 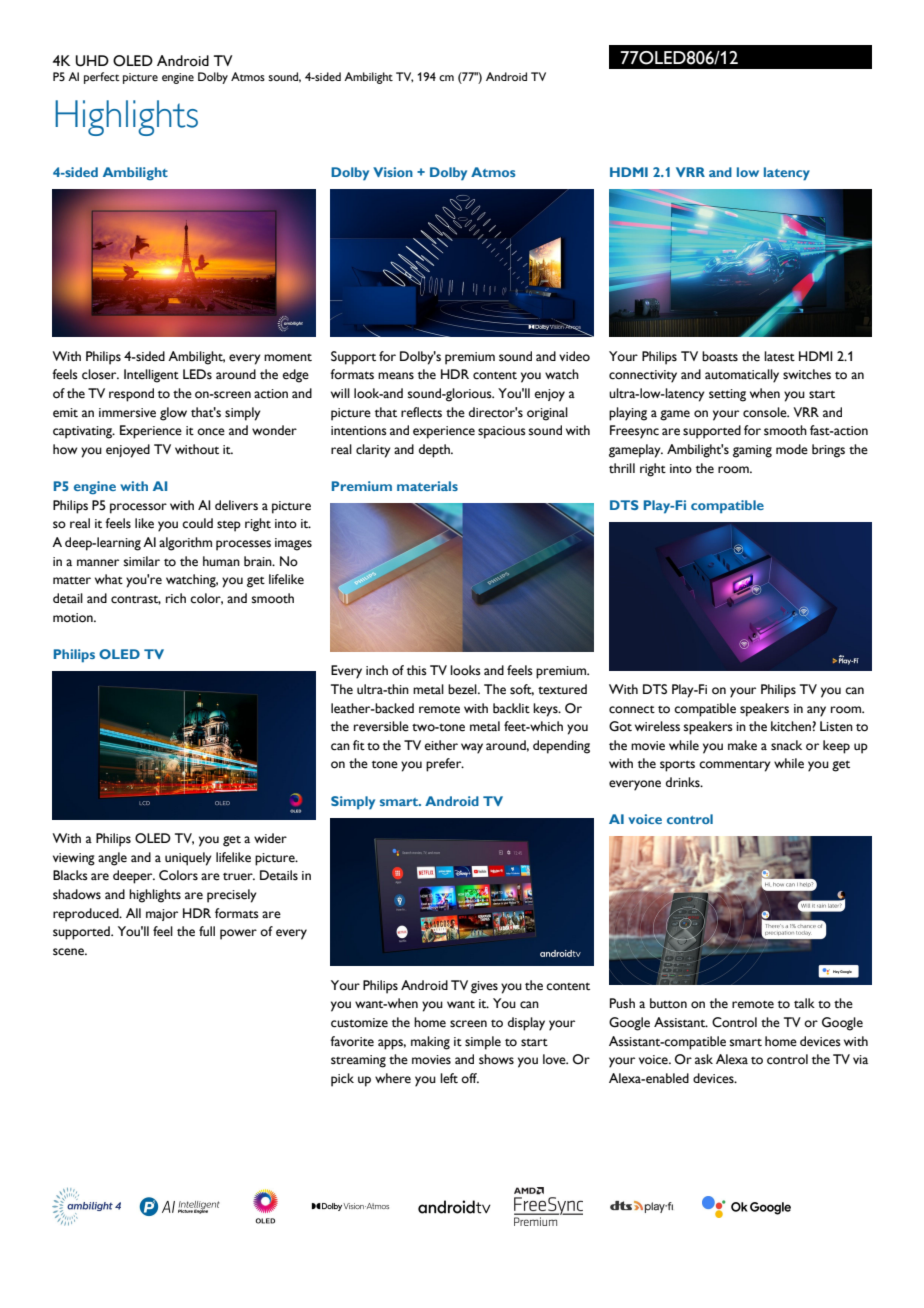 I want to click on commentary, so click(x=735, y=766).
